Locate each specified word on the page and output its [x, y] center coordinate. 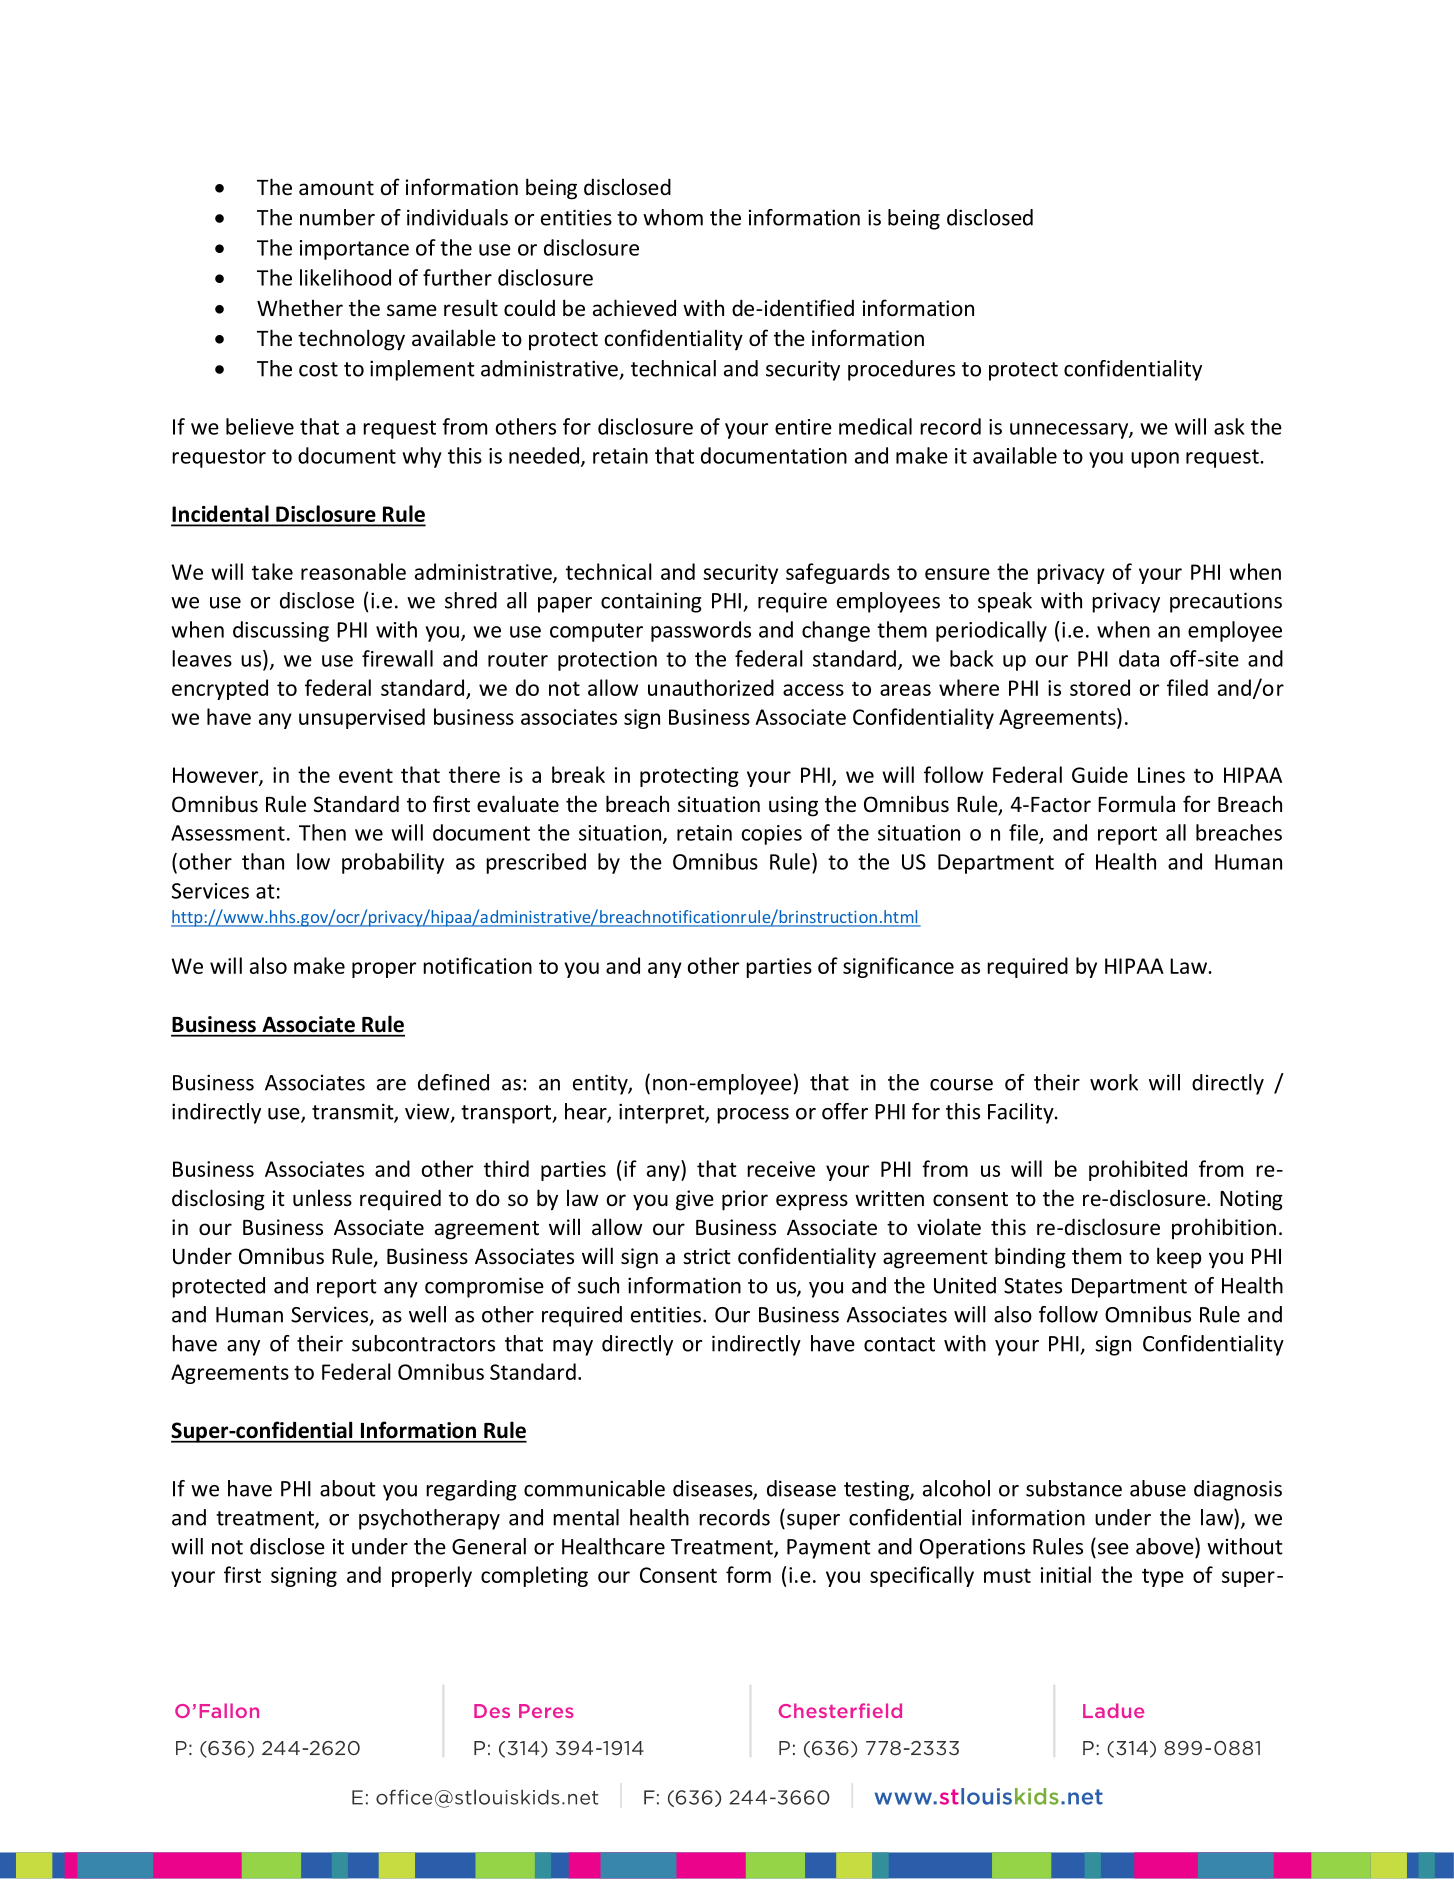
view [428, 1112]
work [1114, 1082]
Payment [829, 1549]
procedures [901, 370]
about [348, 1488]
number [337, 217]
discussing [281, 631]
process [753, 1116]
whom [673, 217]
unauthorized [711, 687]
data [1139, 658]
